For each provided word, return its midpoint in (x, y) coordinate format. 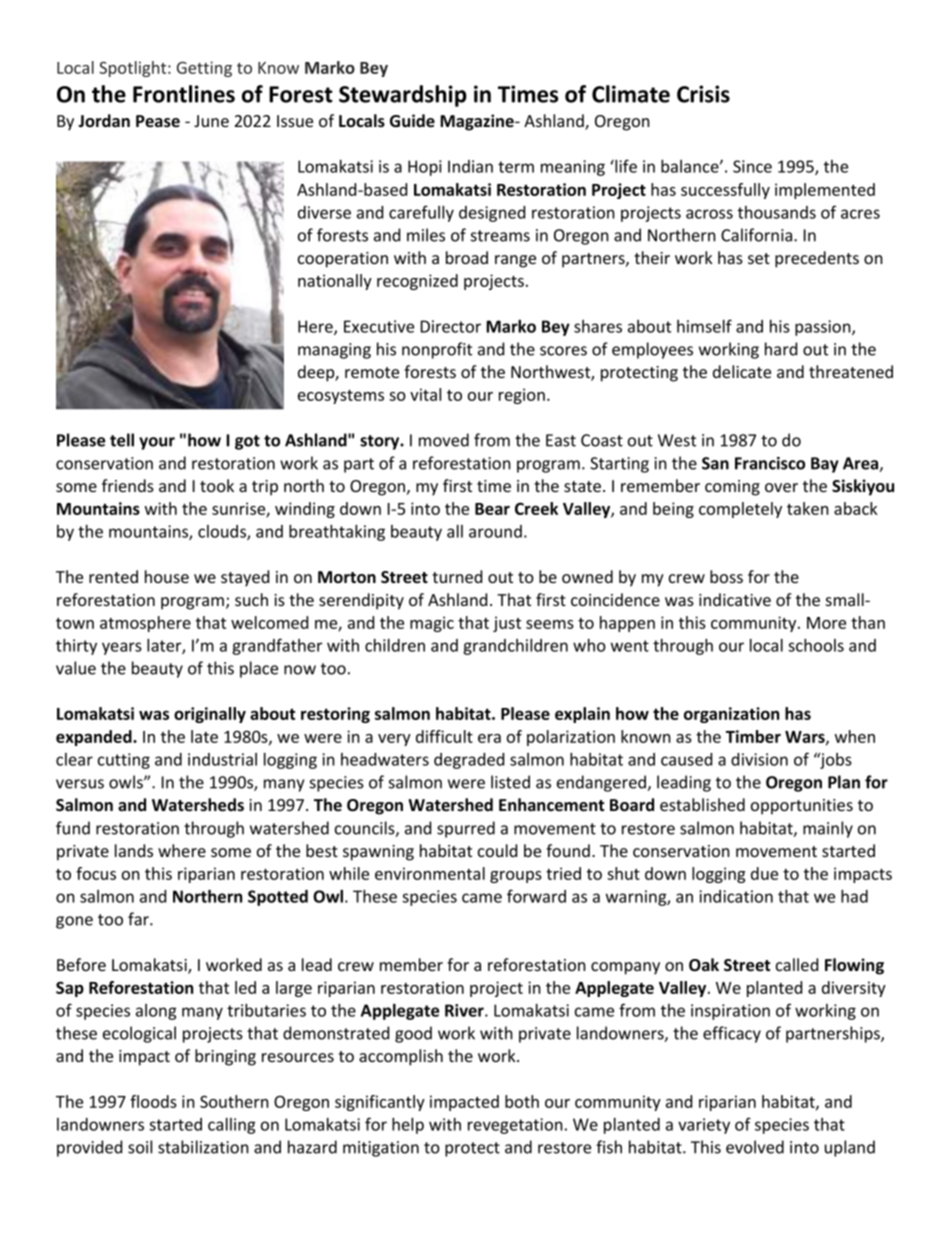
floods (153, 1101)
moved (444, 440)
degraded (469, 761)
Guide (412, 121)
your (157, 443)
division (759, 759)
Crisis (703, 94)
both (522, 1101)
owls (127, 782)
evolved (755, 1147)
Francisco (770, 463)
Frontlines (184, 94)
